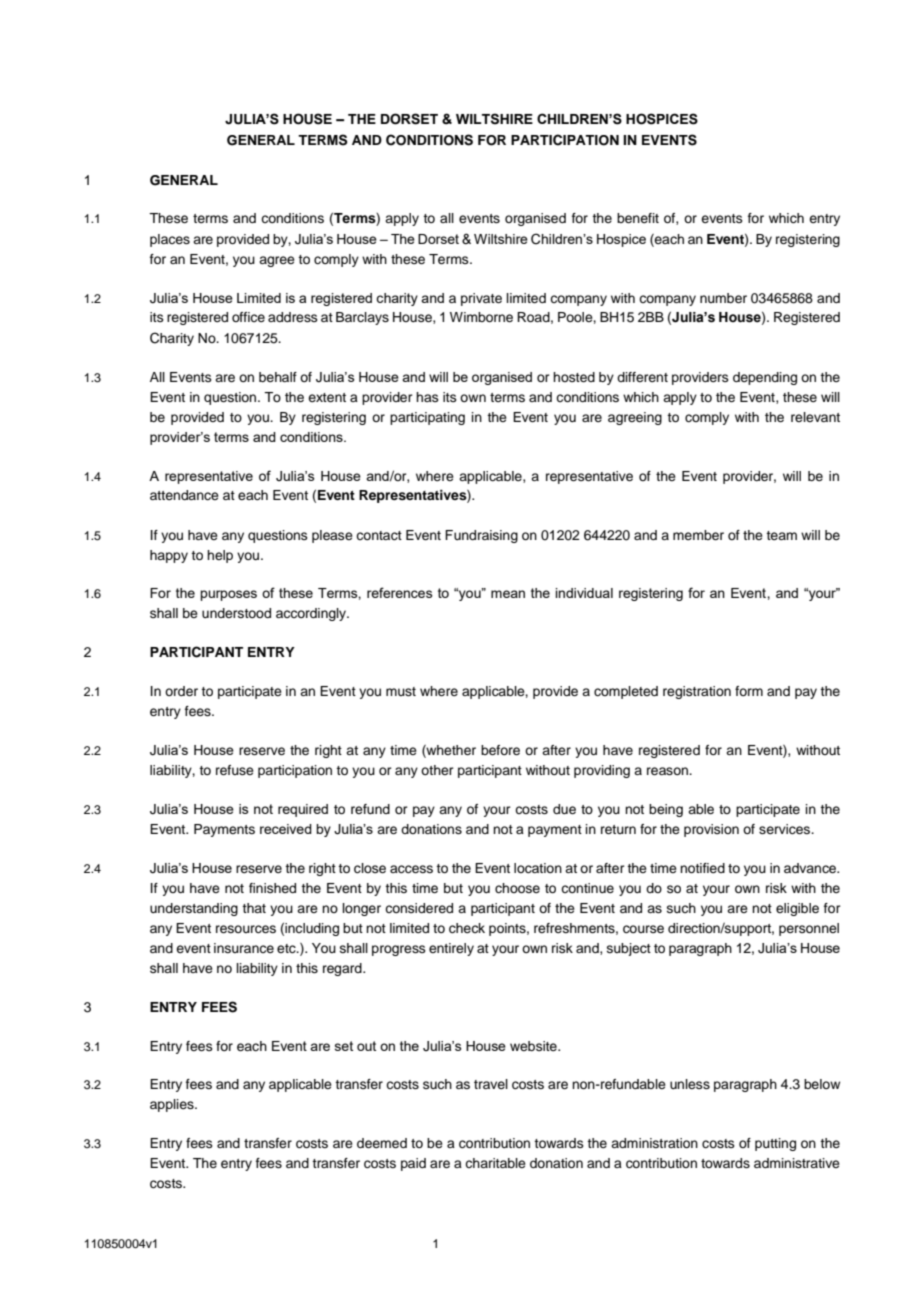 The height and width of the screenshot is (1308, 924). Describe the element at coordinates (491, 1084) in the screenshot. I see `travel` at that location.
